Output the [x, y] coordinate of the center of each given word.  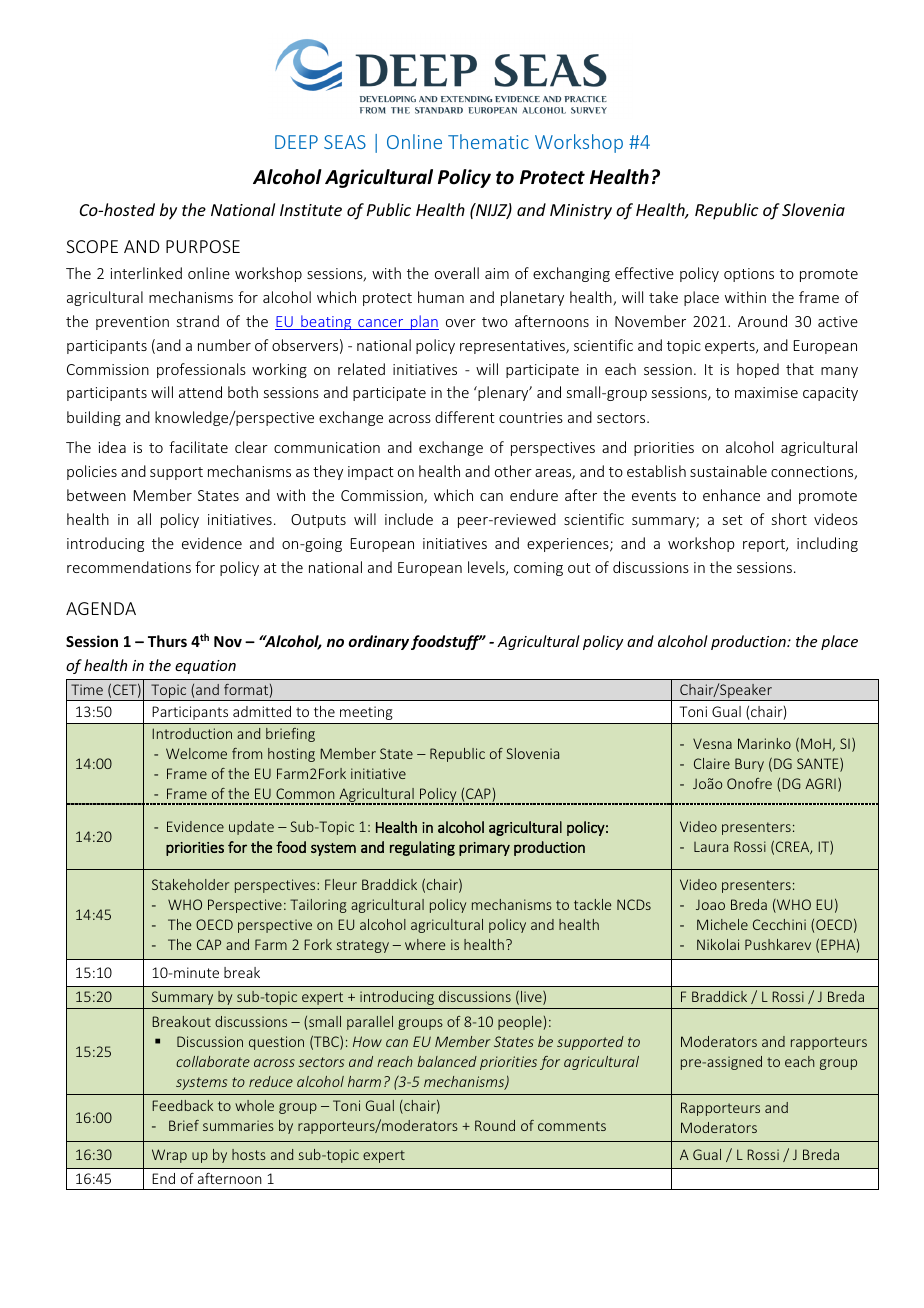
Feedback [182, 1105]
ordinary [378, 642]
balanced [447, 1061]
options [749, 275]
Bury [749, 765]
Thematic [488, 141]
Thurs [167, 641]
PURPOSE [203, 246]
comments [572, 1126]
